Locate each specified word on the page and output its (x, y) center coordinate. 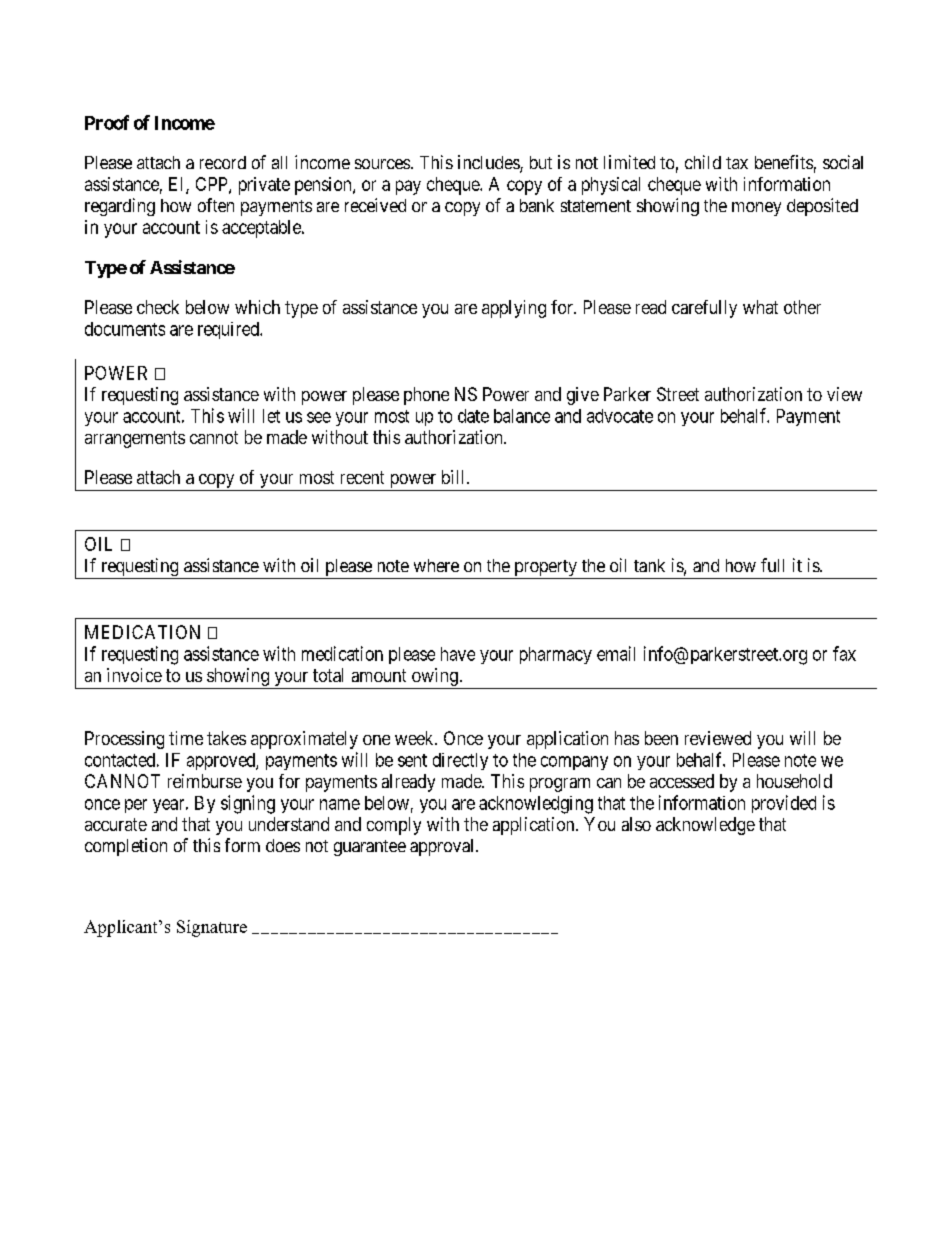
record (223, 162)
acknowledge (705, 826)
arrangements (135, 439)
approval (443, 847)
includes (489, 163)
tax (737, 163)
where (436, 565)
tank (649, 565)
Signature (212, 928)
